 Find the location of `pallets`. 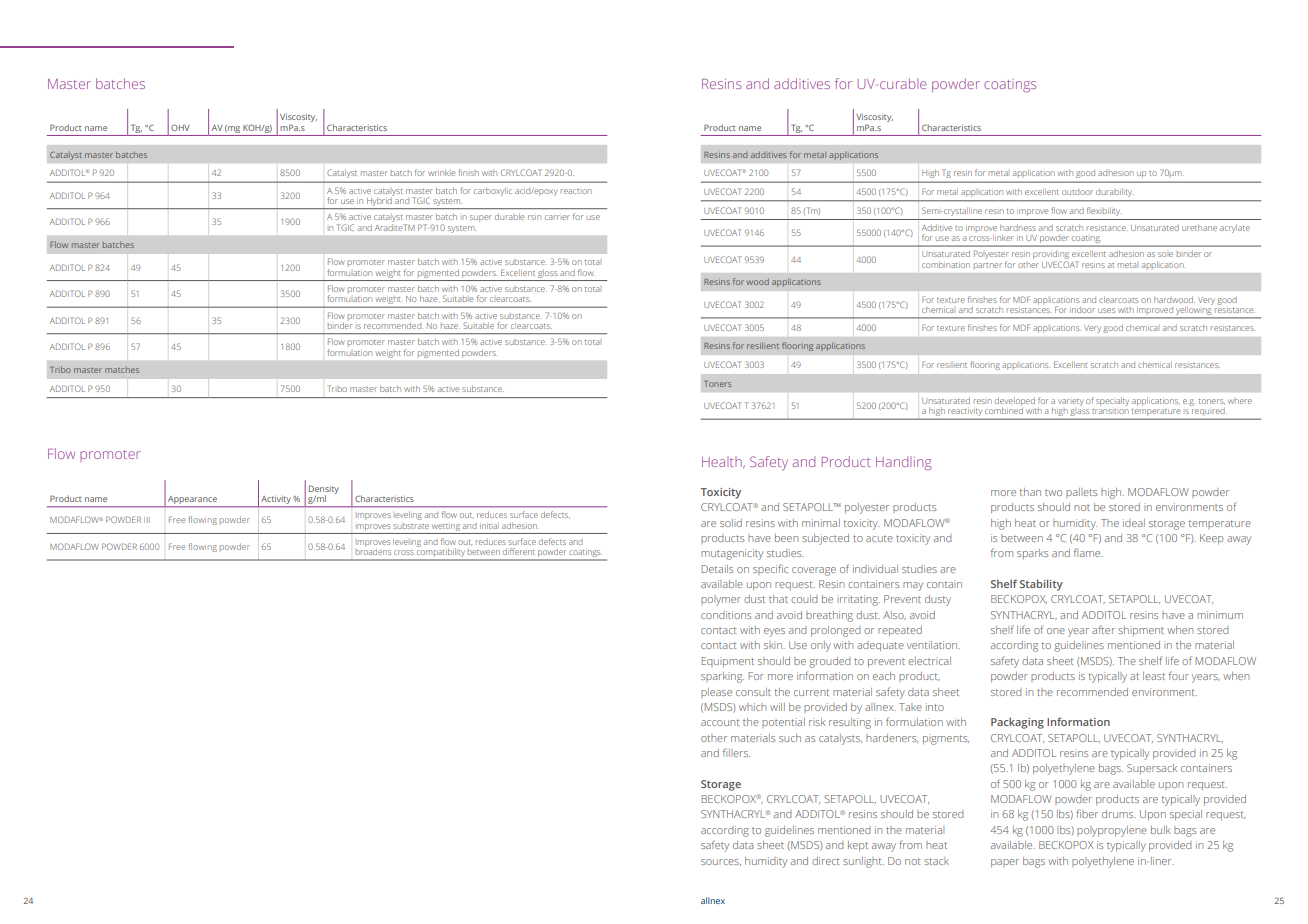

pallets is located at coordinates (1081, 493).
